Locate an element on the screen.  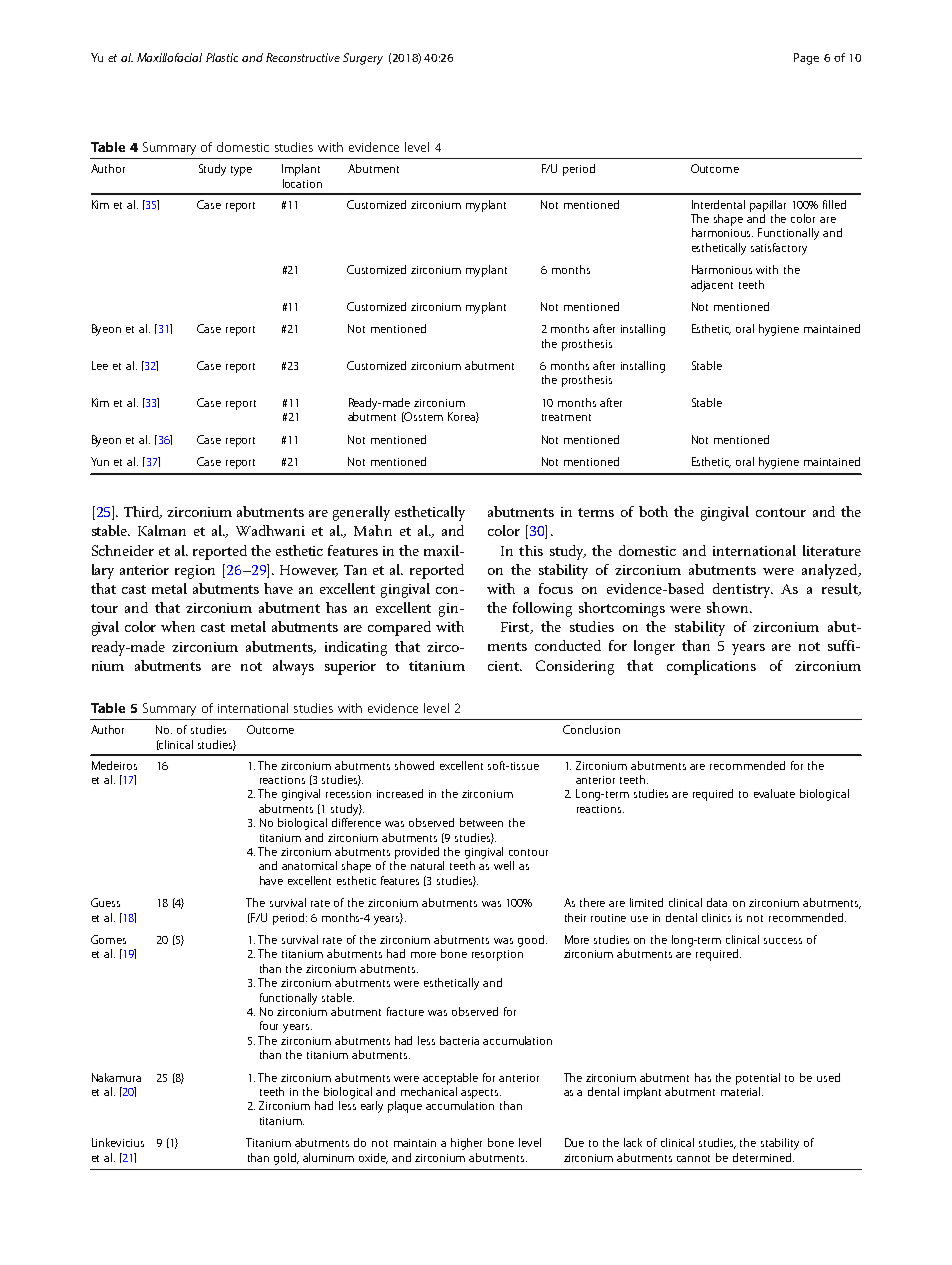
between is located at coordinates (481, 822).
